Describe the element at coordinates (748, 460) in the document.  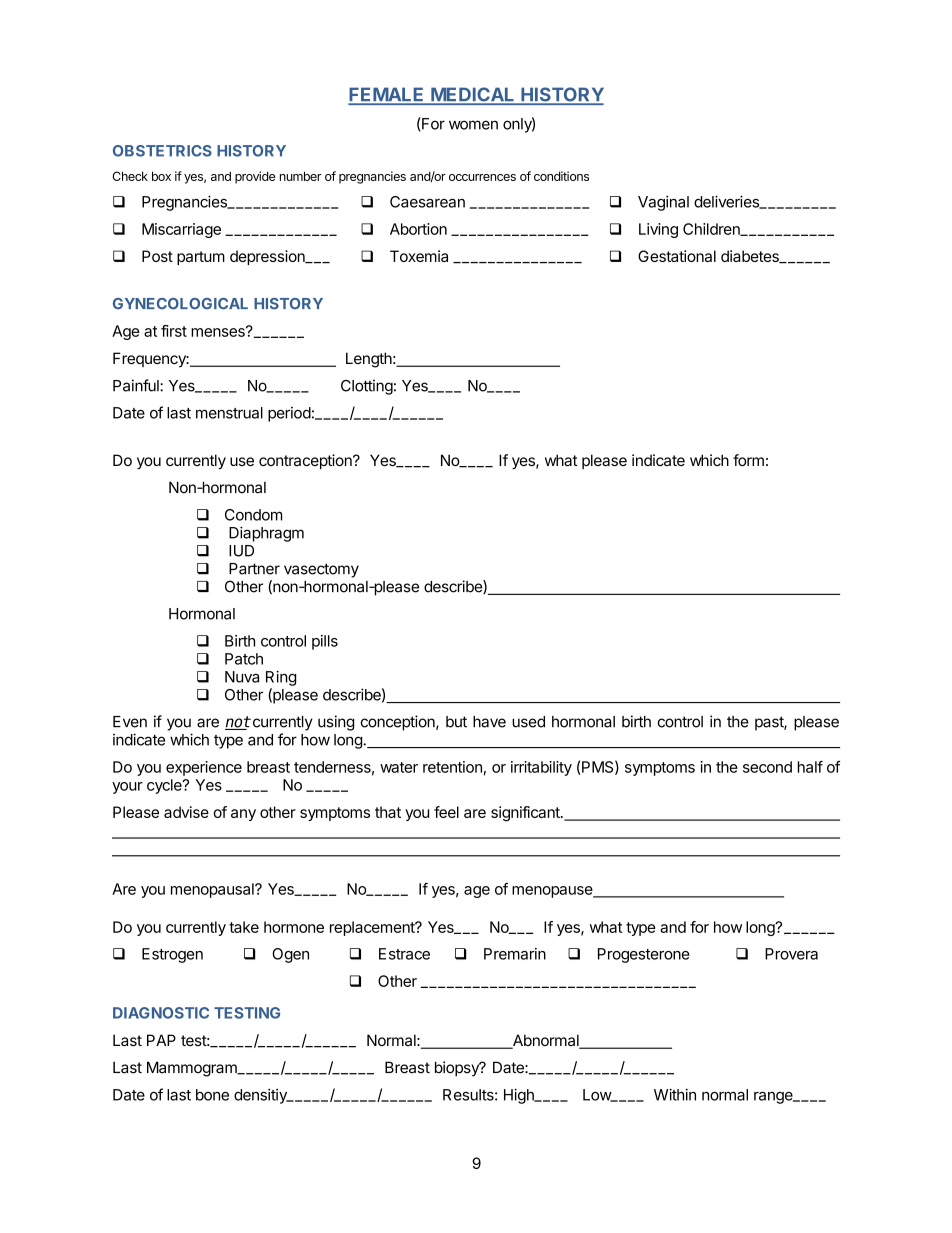
I see `form` at that location.
